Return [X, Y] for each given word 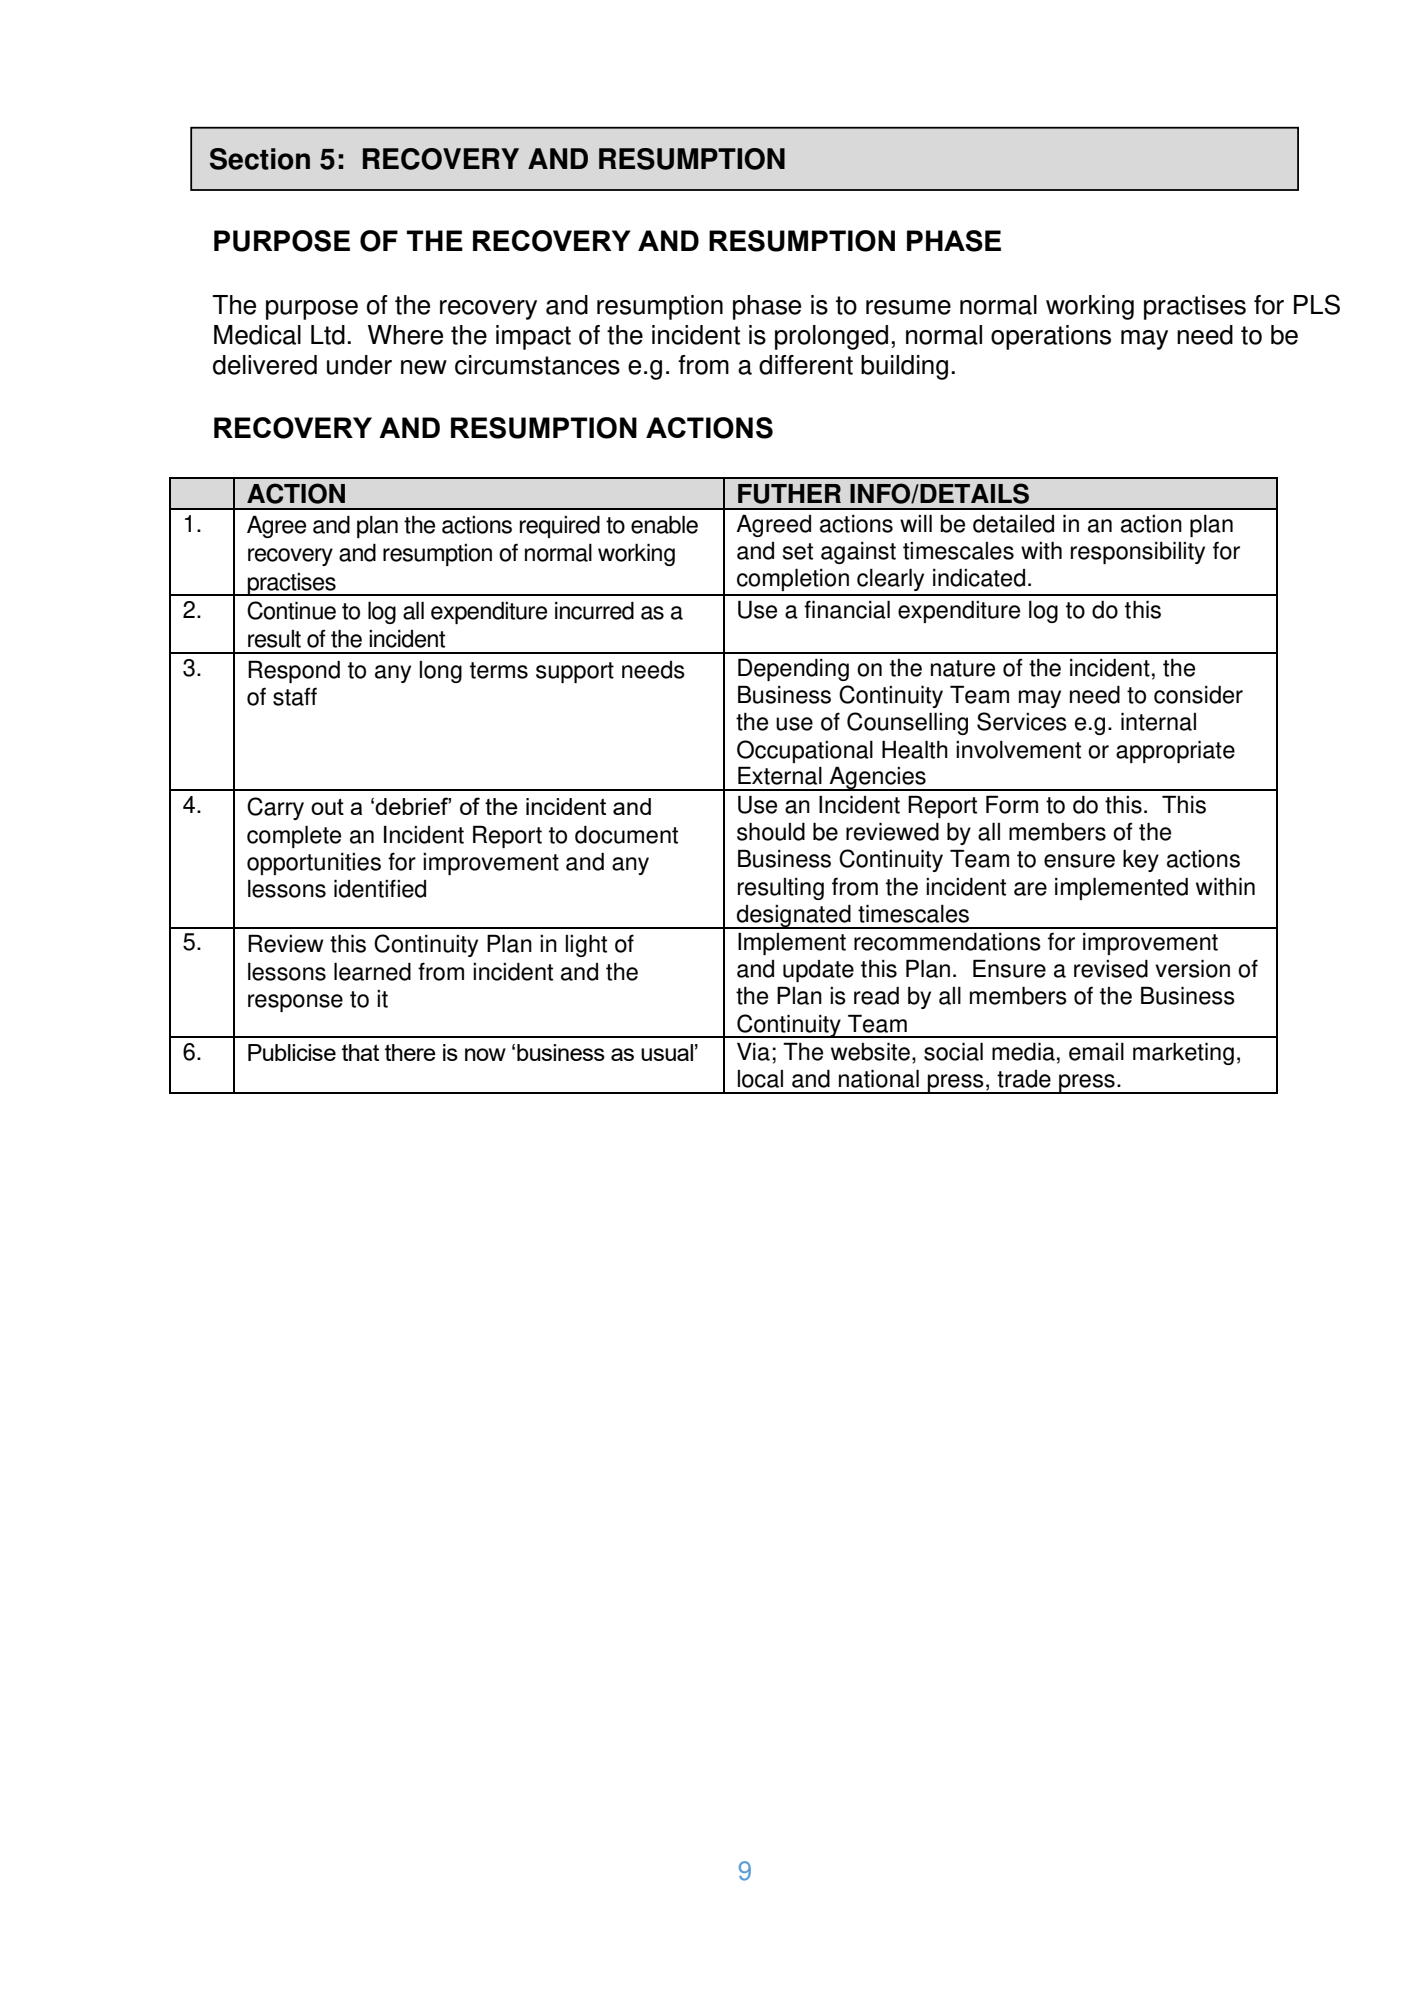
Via [753, 1051]
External [780, 775]
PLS [1317, 304]
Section [260, 159]
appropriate [1175, 751]
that [360, 1052]
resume [908, 307]
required [560, 527]
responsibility [1138, 552]
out [327, 806]
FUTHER [789, 494]
